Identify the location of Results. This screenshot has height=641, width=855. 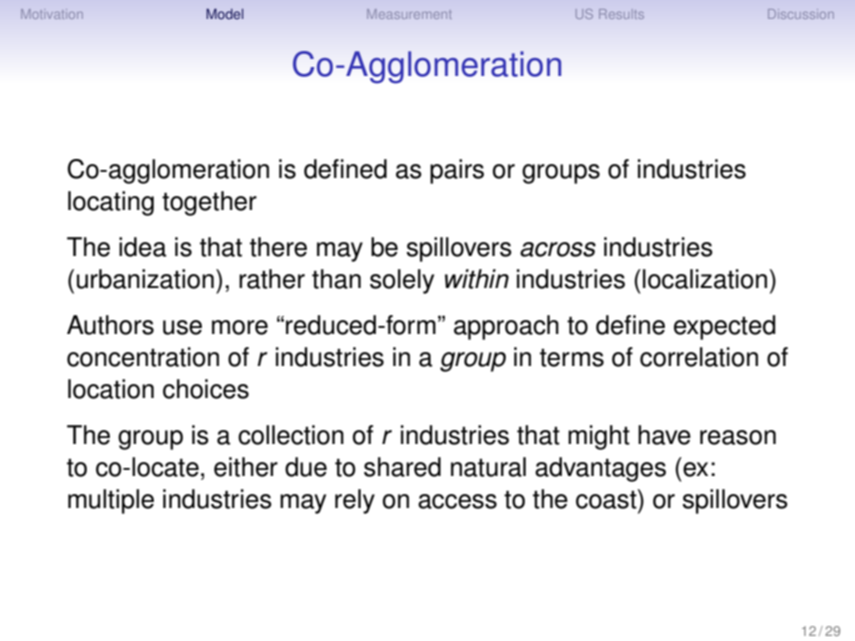
(621, 14).
